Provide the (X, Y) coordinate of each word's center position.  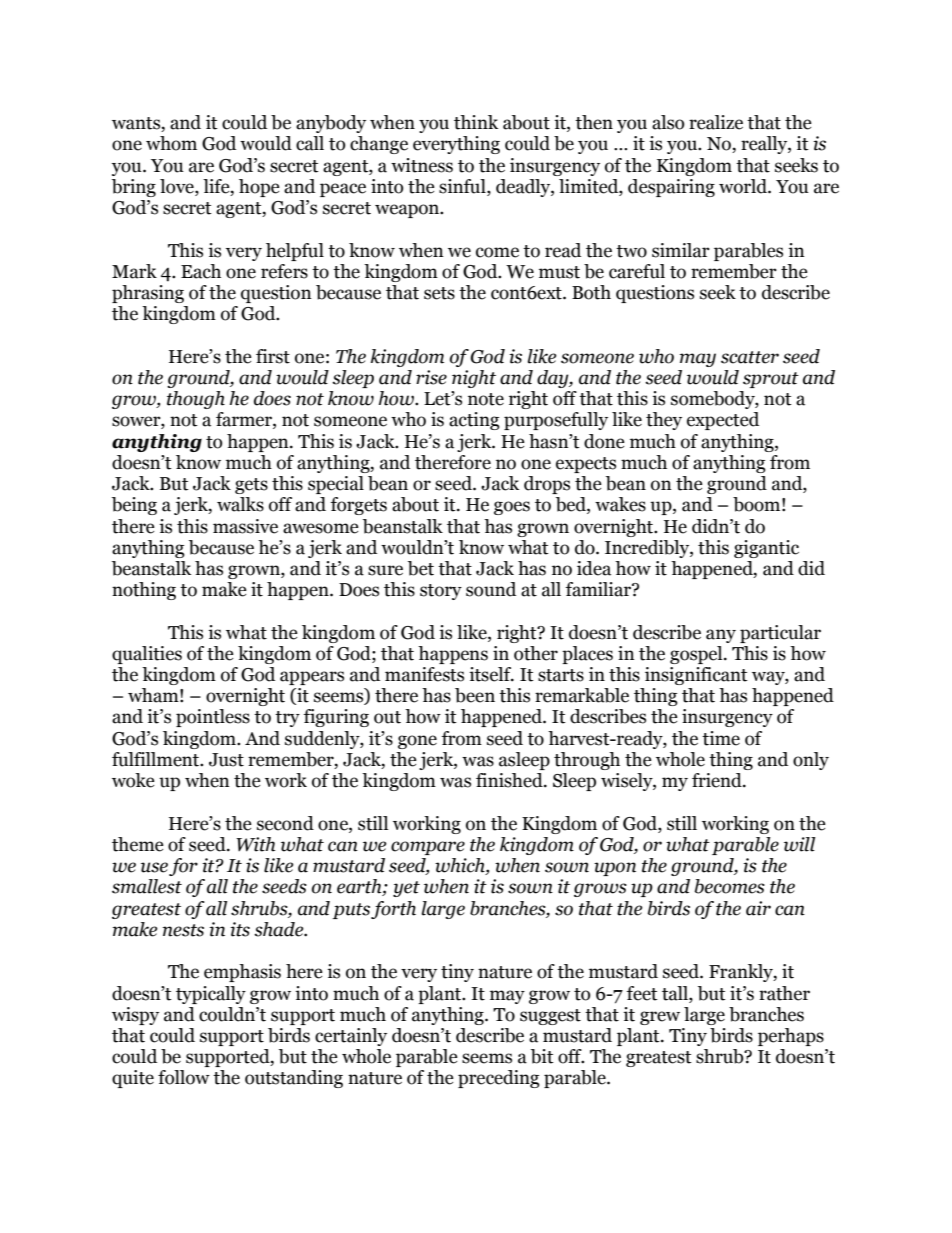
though (196, 400)
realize (716, 122)
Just (226, 760)
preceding (499, 1079)
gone (417, 742)
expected (723, 421)
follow (184, 1077)
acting (474, 421)
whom (171, 143)
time (721, 738)
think (476, 122)
